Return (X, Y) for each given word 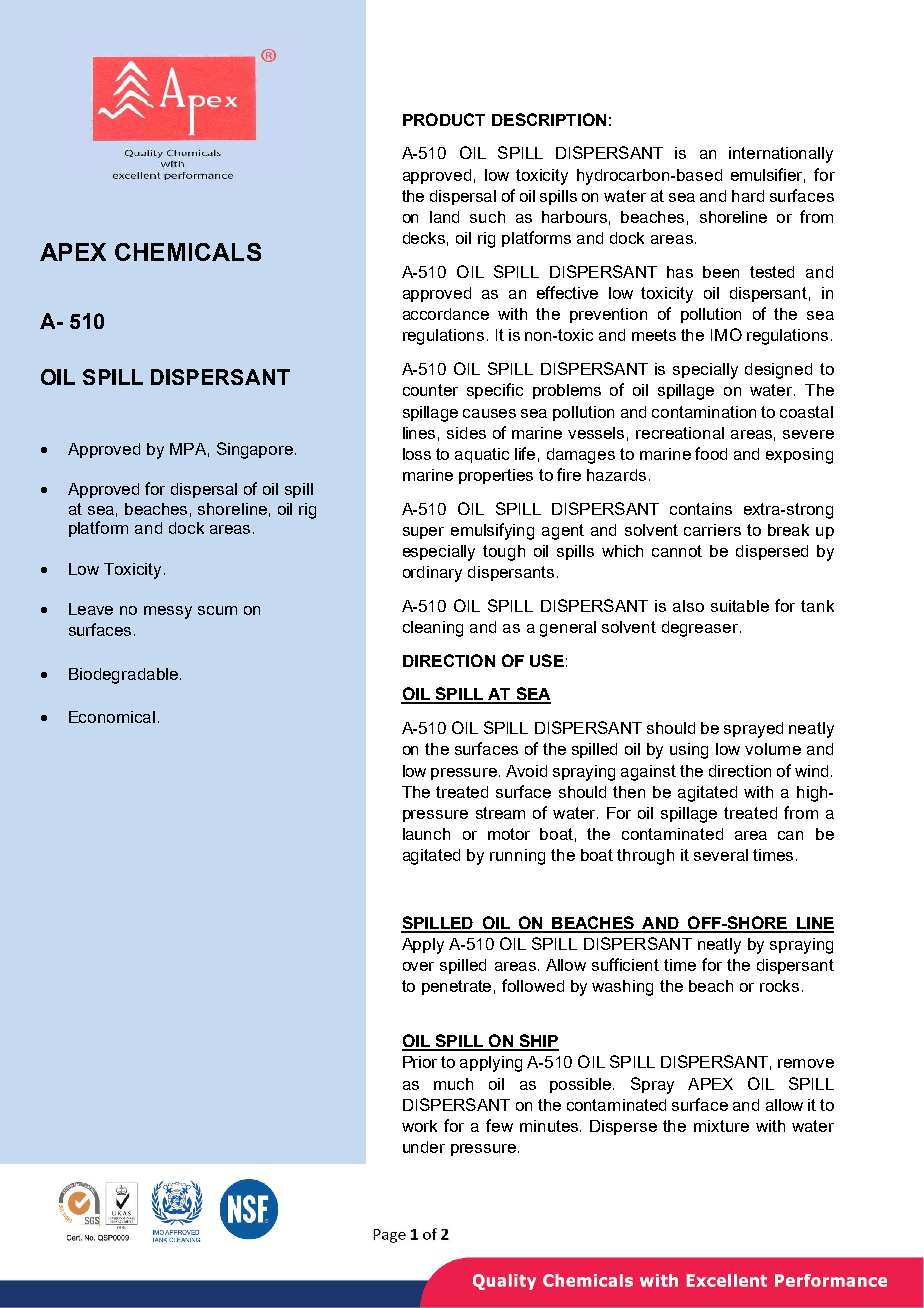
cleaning (433, 629)
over (418, 966)
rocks (779, 986)
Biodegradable (123, 676)
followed (533, 985)
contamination (704, 412)
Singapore (255, 450)
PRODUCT (444, 119)
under (424, 1147)
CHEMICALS (188, 252)
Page (390, 1236)
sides (466, 433)
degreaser (701, 629)
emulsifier (768, 175)
